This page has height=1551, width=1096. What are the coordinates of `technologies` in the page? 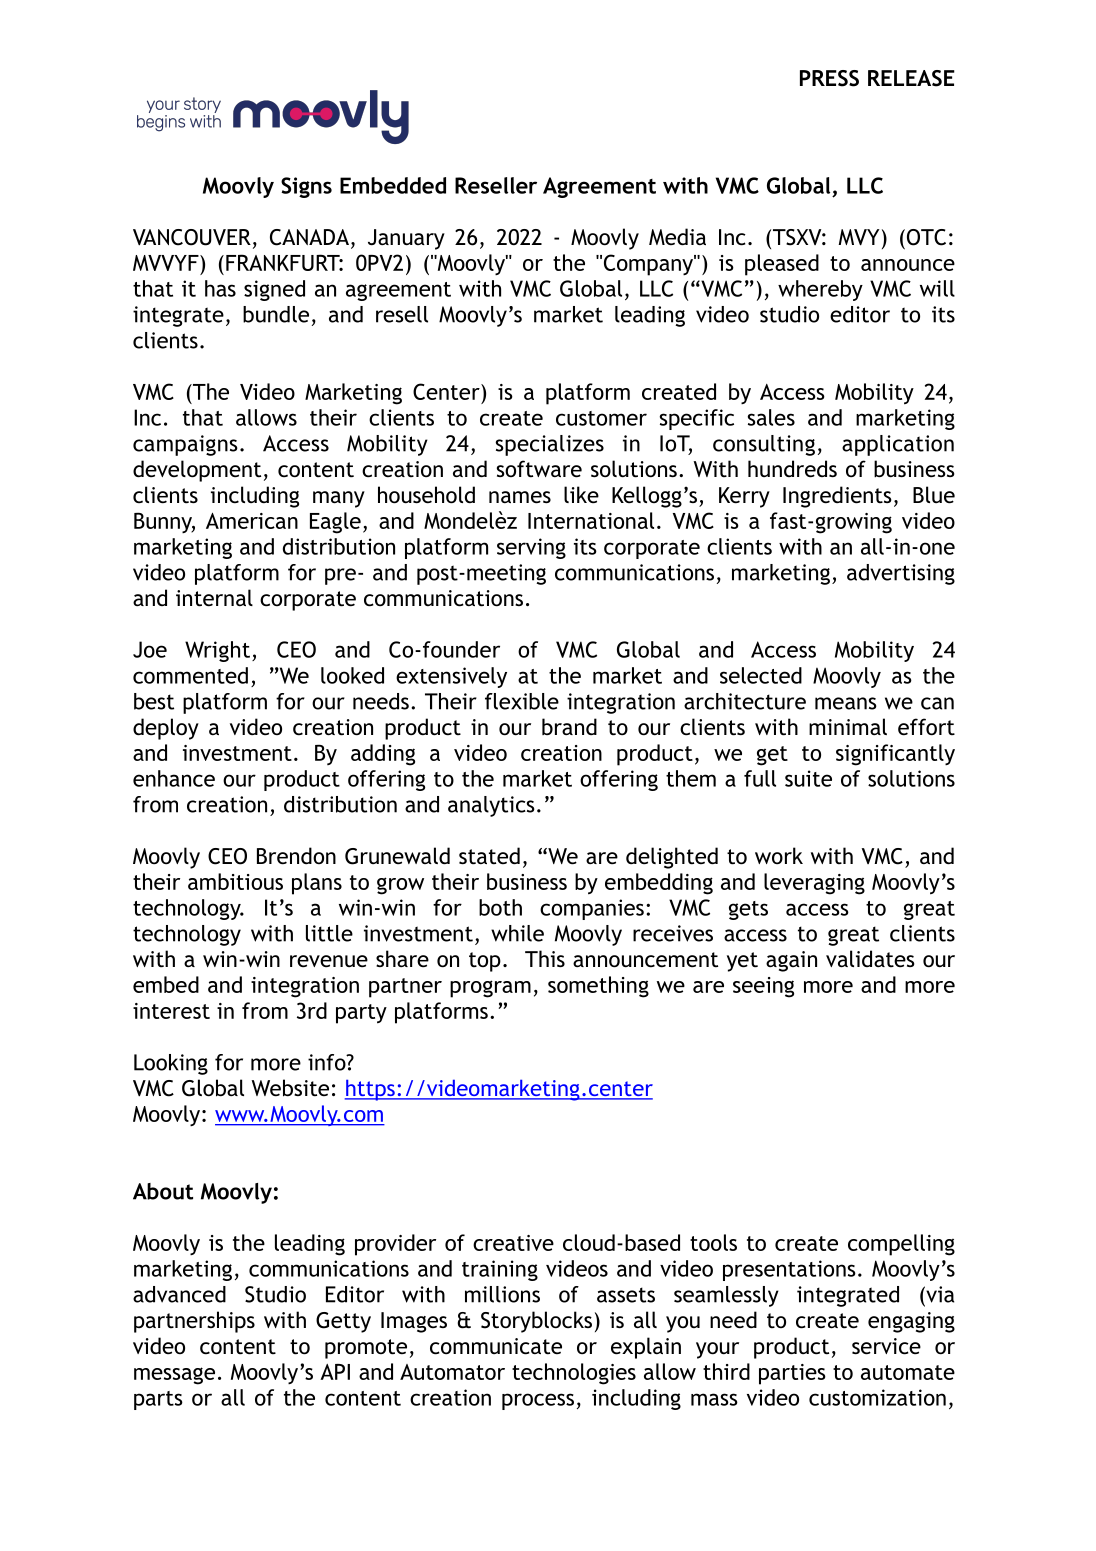 It's located at (574, 1374).
